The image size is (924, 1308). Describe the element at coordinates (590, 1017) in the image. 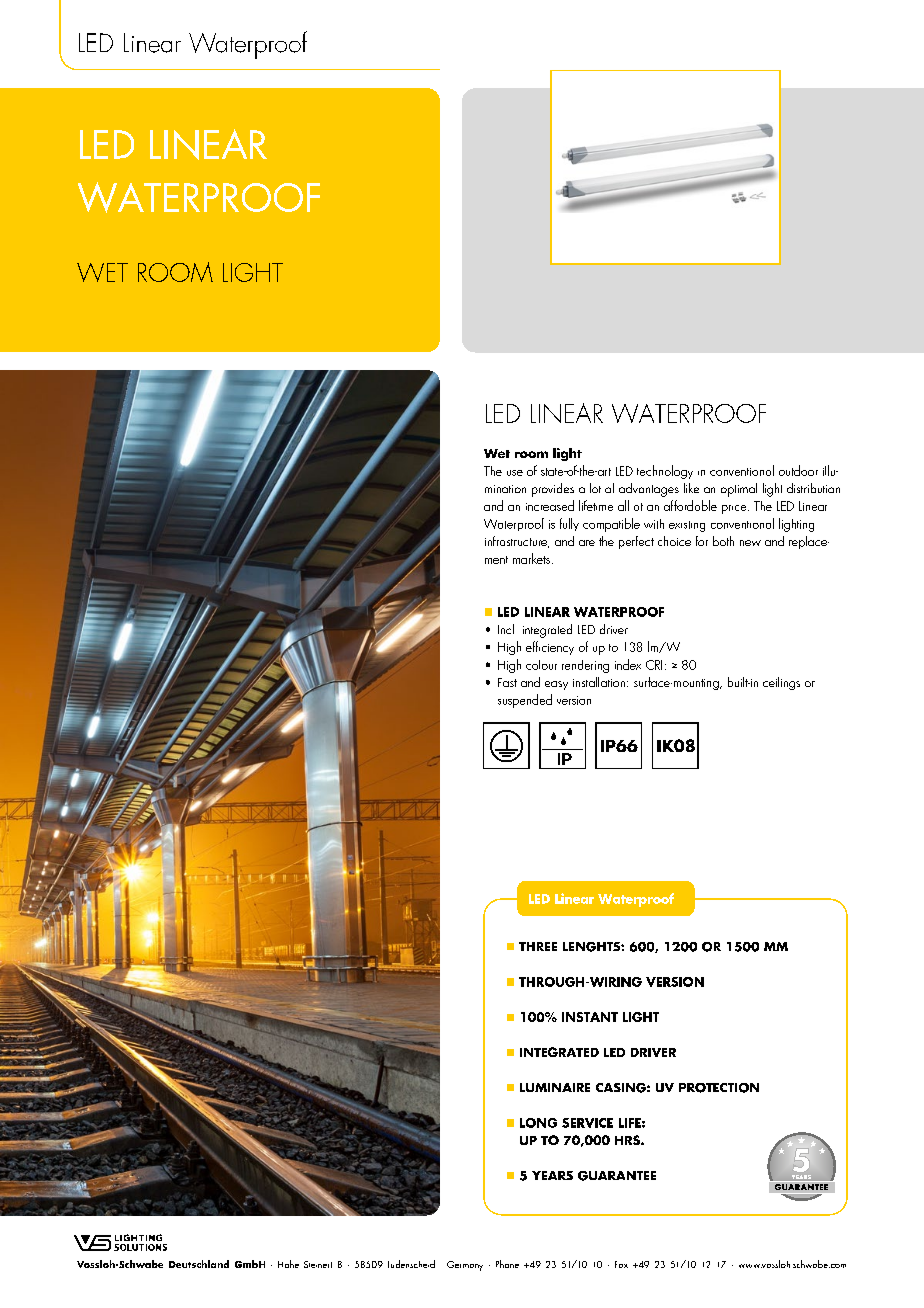

I see `INSTANT` at that location.
